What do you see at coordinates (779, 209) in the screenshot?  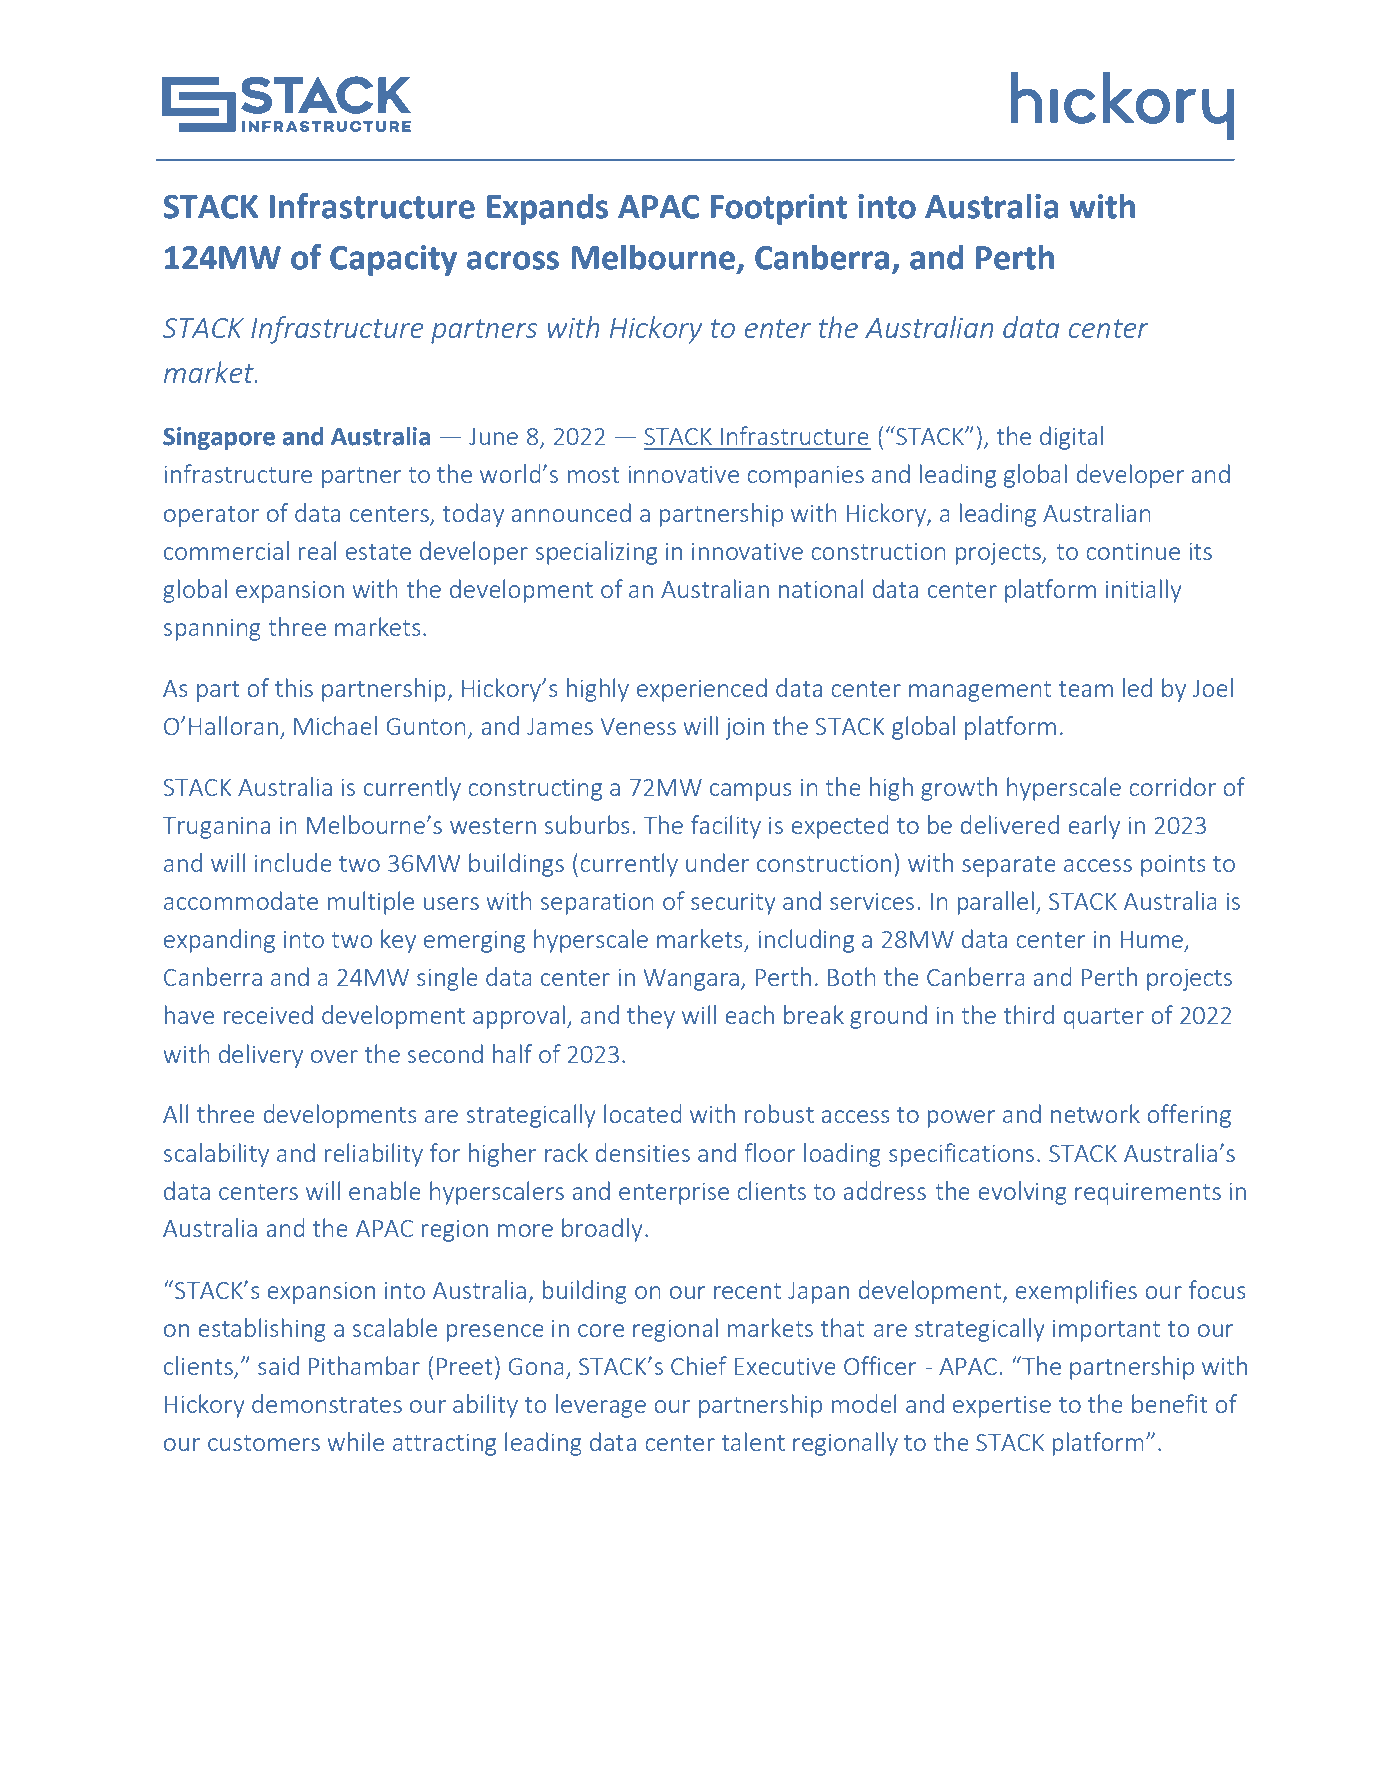 I see `Footprint` at bounding box center [779, 209].
